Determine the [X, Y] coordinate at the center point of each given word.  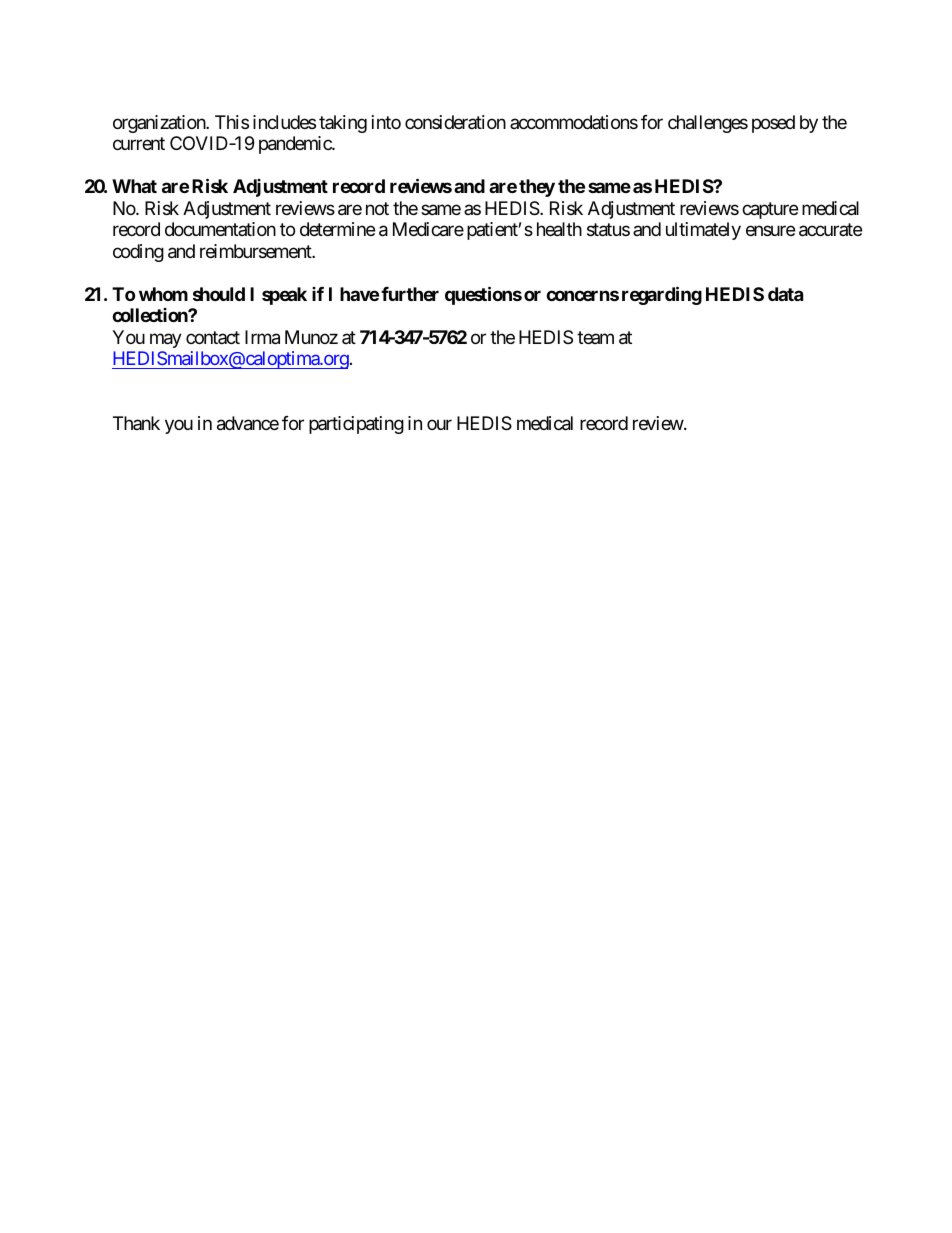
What [134, 186]
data [785, 294]
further [410, 294]
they [537, 188]
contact [213, 337]
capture [770, 210]
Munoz [311, 337]
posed [773, 124]
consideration [455, 122]
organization [160, 124]
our [439, 424]
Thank [136, 423]
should [219, 294]
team [595, 337]
